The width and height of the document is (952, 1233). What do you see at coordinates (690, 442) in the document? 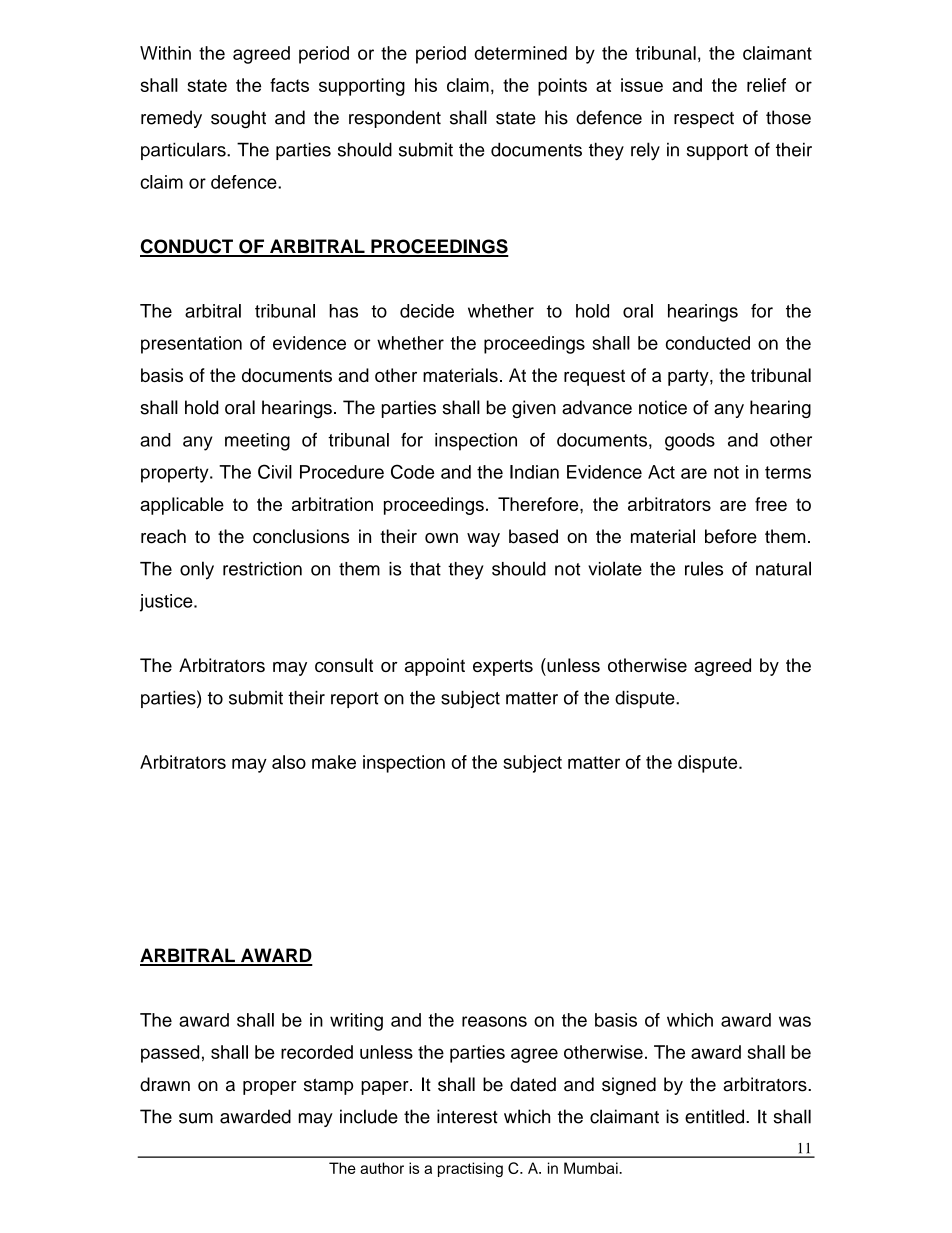
I see `goods` at bounding box center [690, 442].
